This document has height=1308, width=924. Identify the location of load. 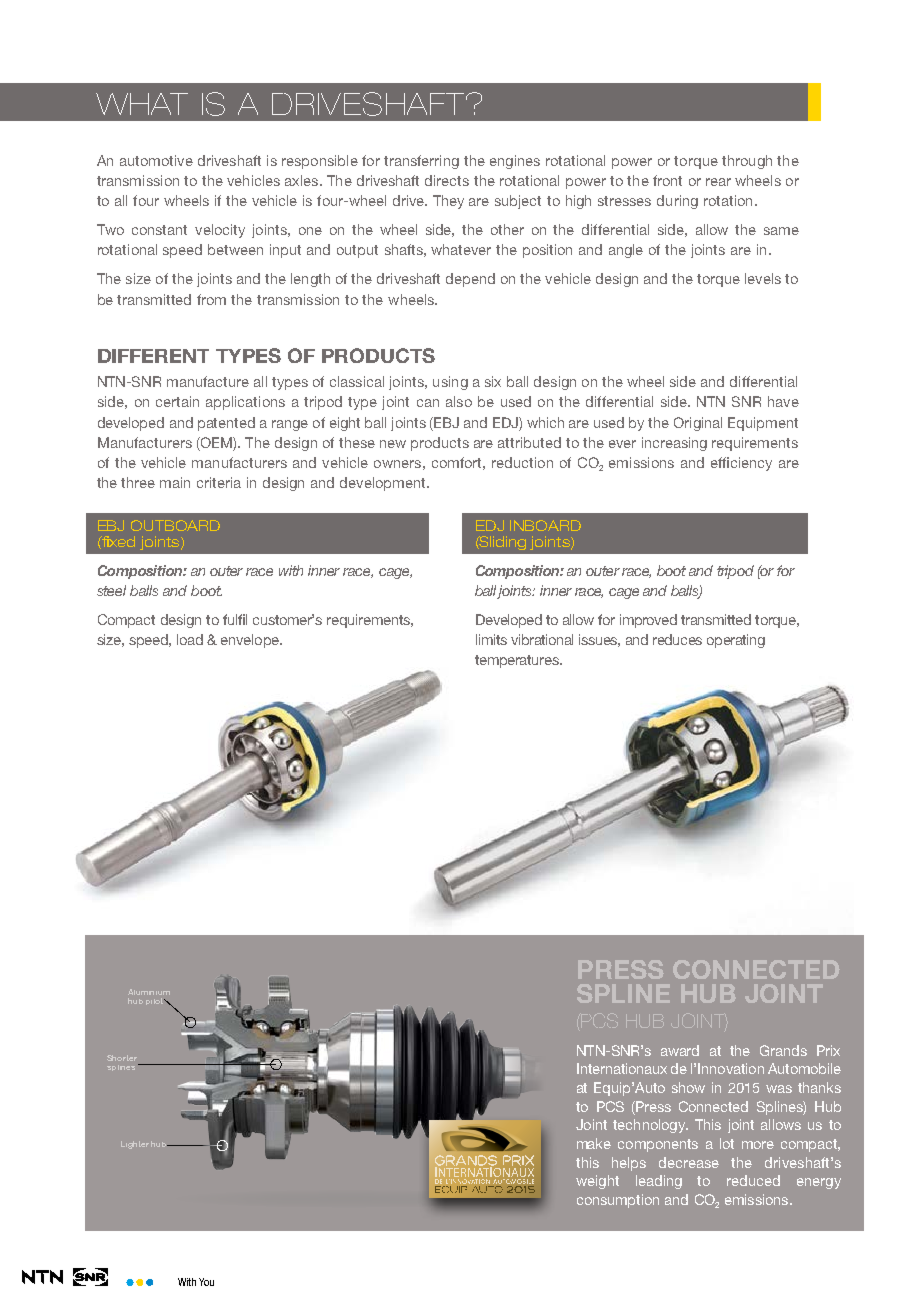
(190, 639).
